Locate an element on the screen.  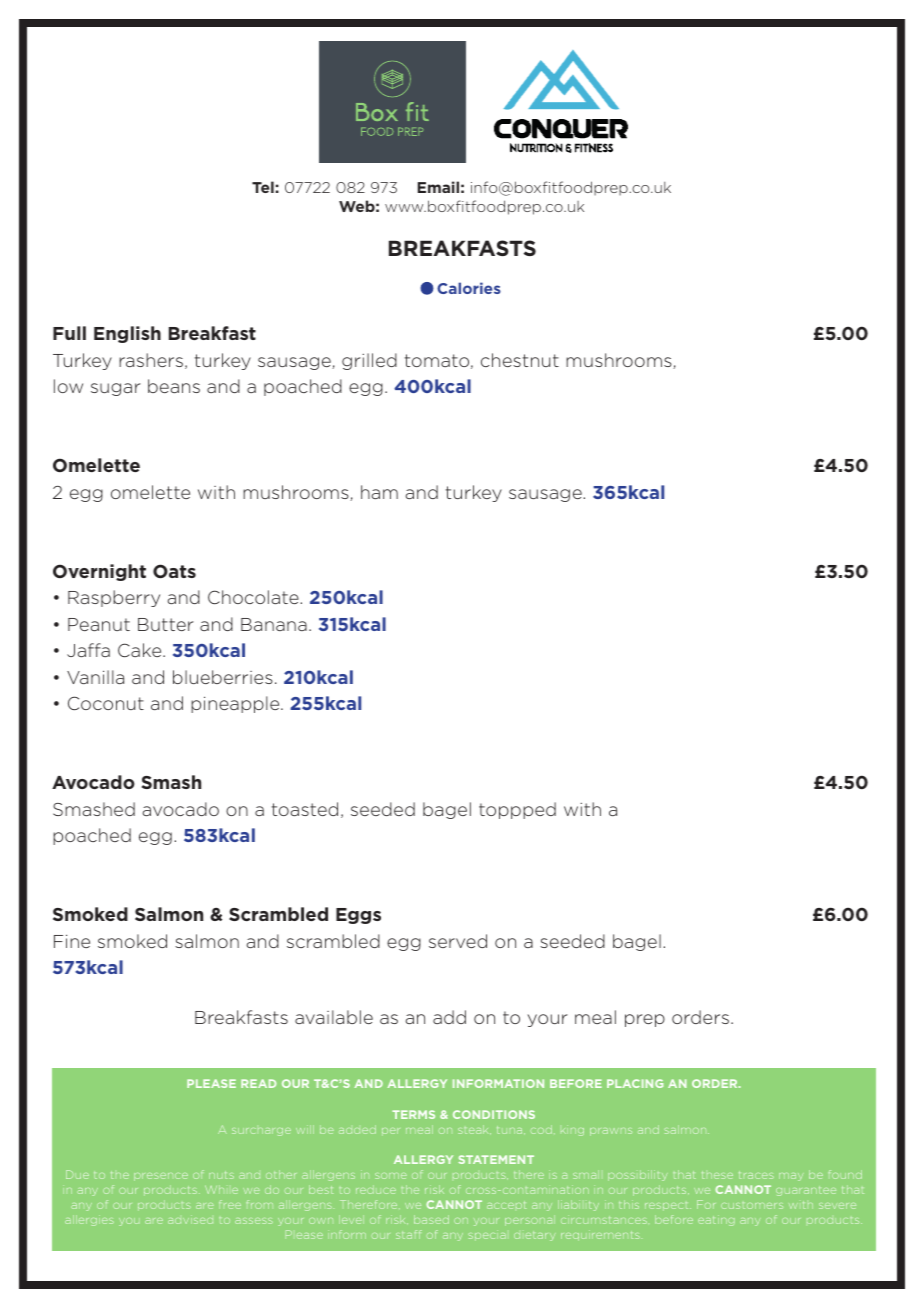
Calories is located at coordinates (469, 288).
